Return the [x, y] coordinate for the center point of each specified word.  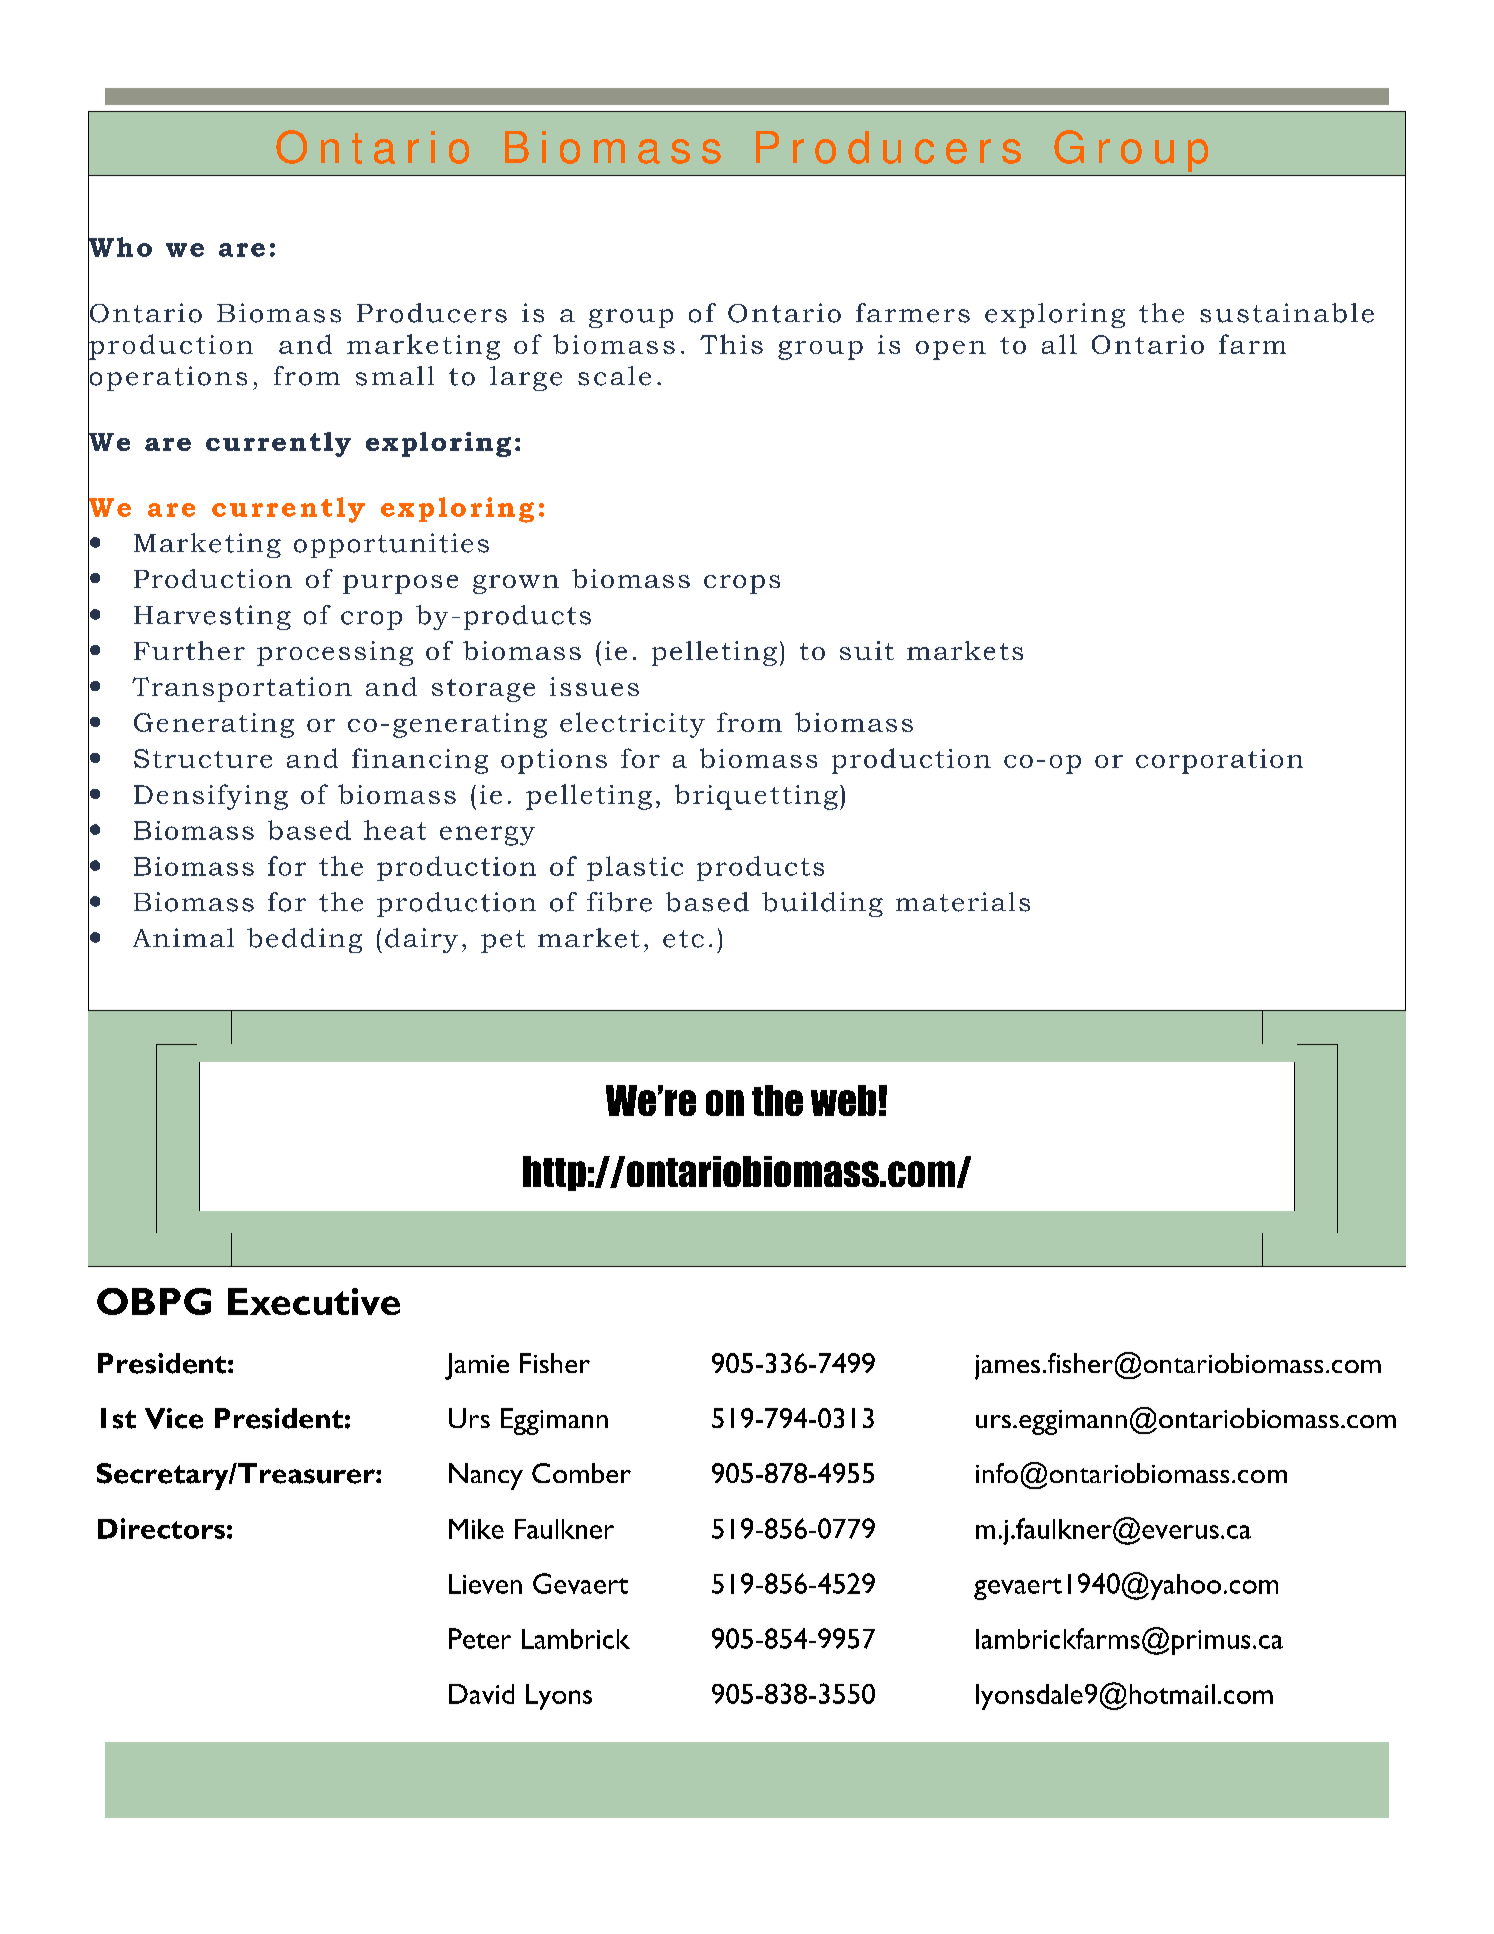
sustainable [1287, 313]
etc [683, 939]
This [731, 344]
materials [963, 902]
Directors [161, 1528]
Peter [480, 1638]
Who [120, 247]
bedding [304, 940]
